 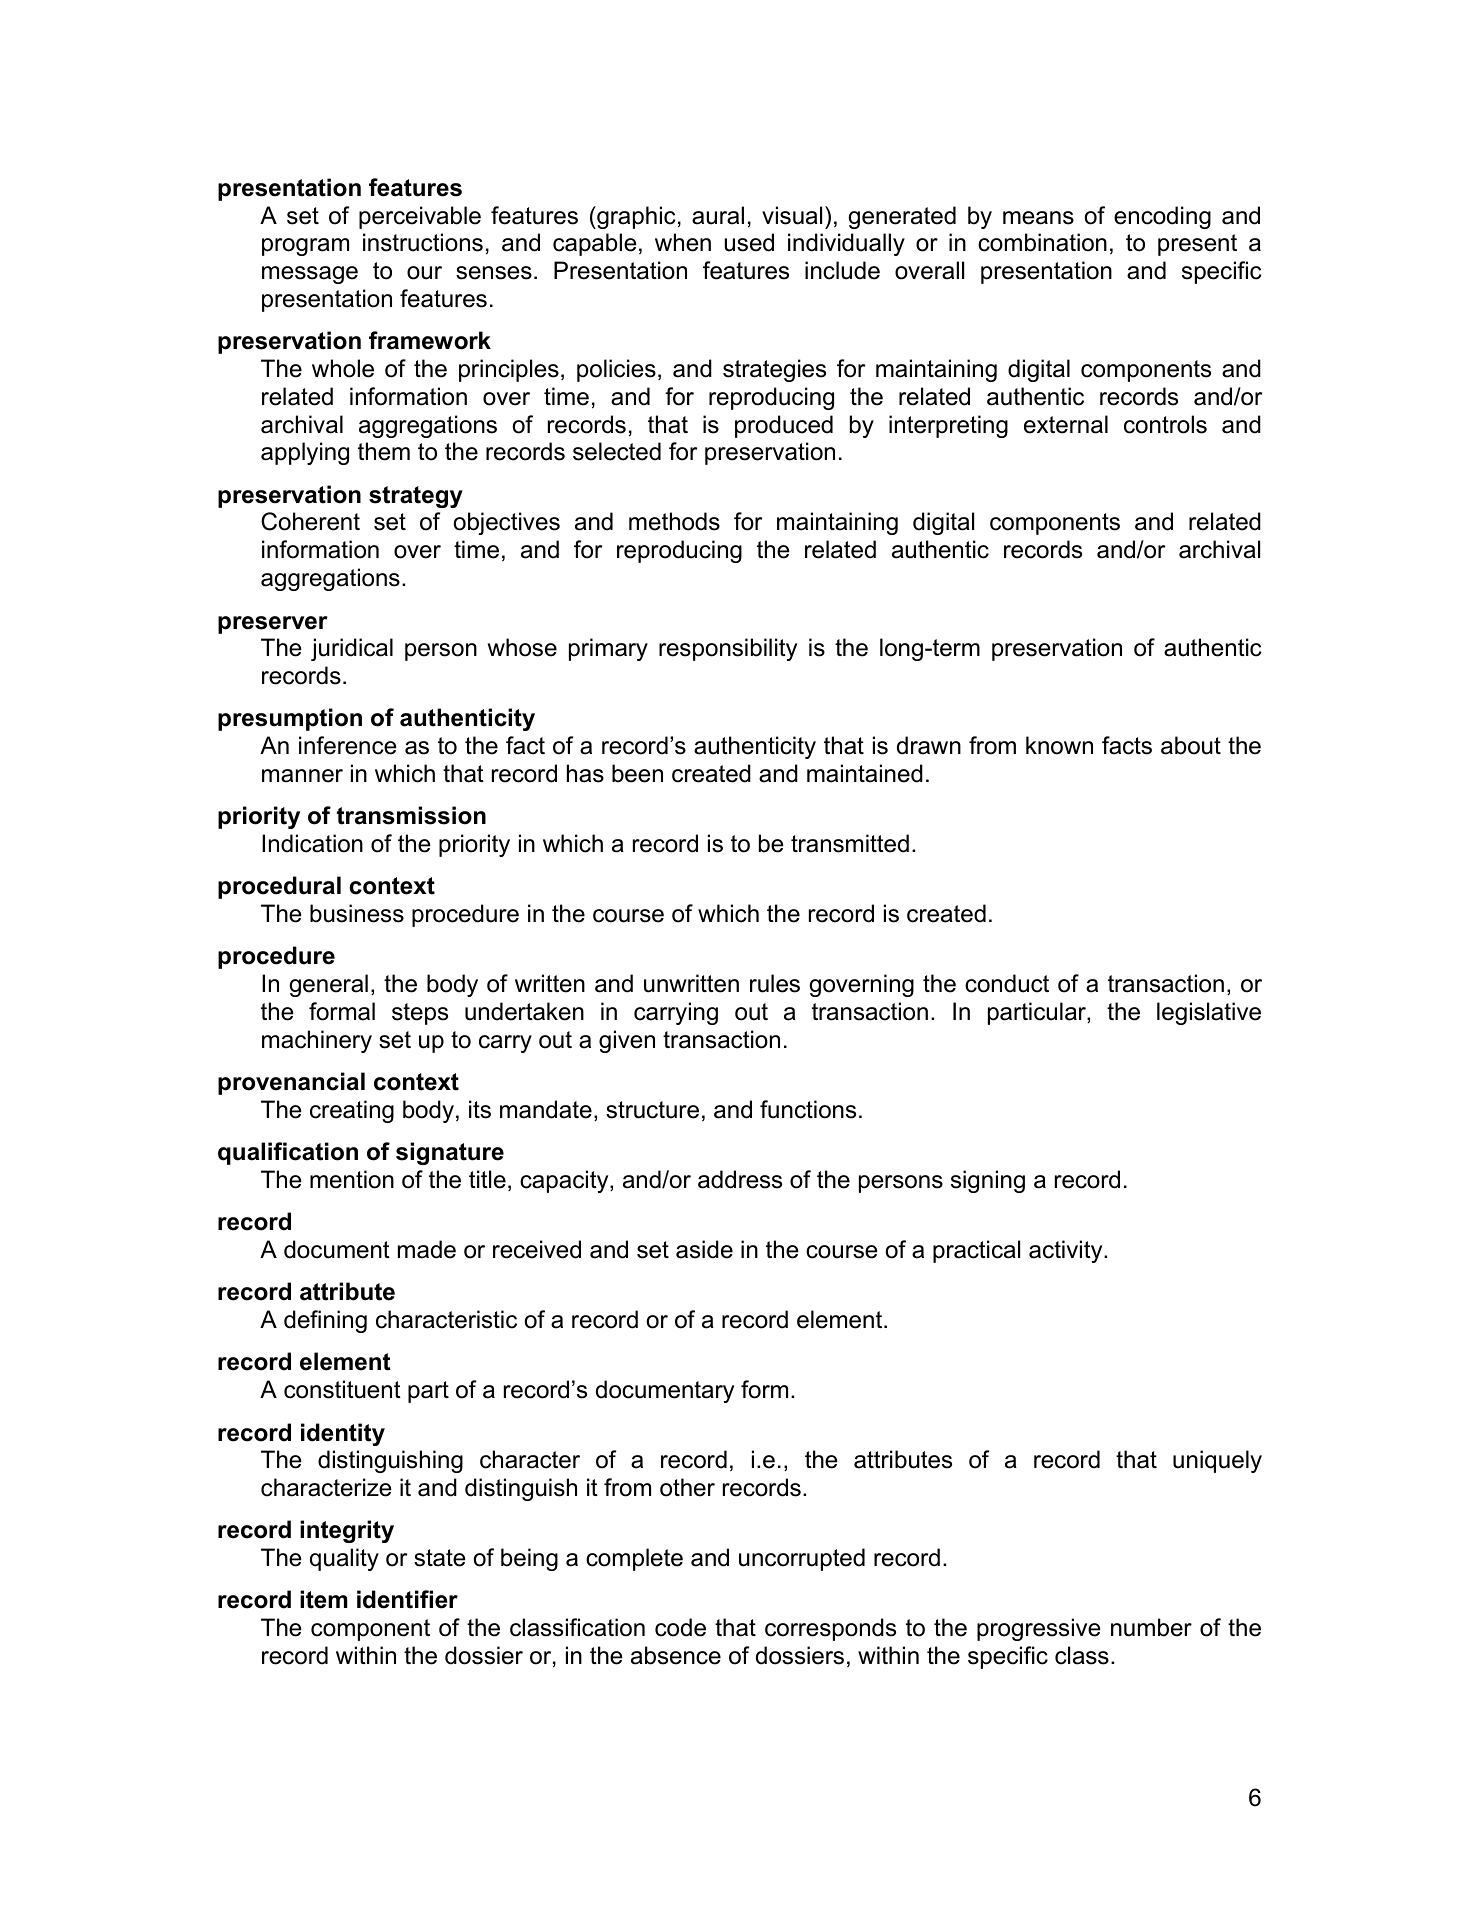 What do you see at coordinates (988, 1181) in the screenshot?
I see `signing` at bounding box center [988, 1181].
